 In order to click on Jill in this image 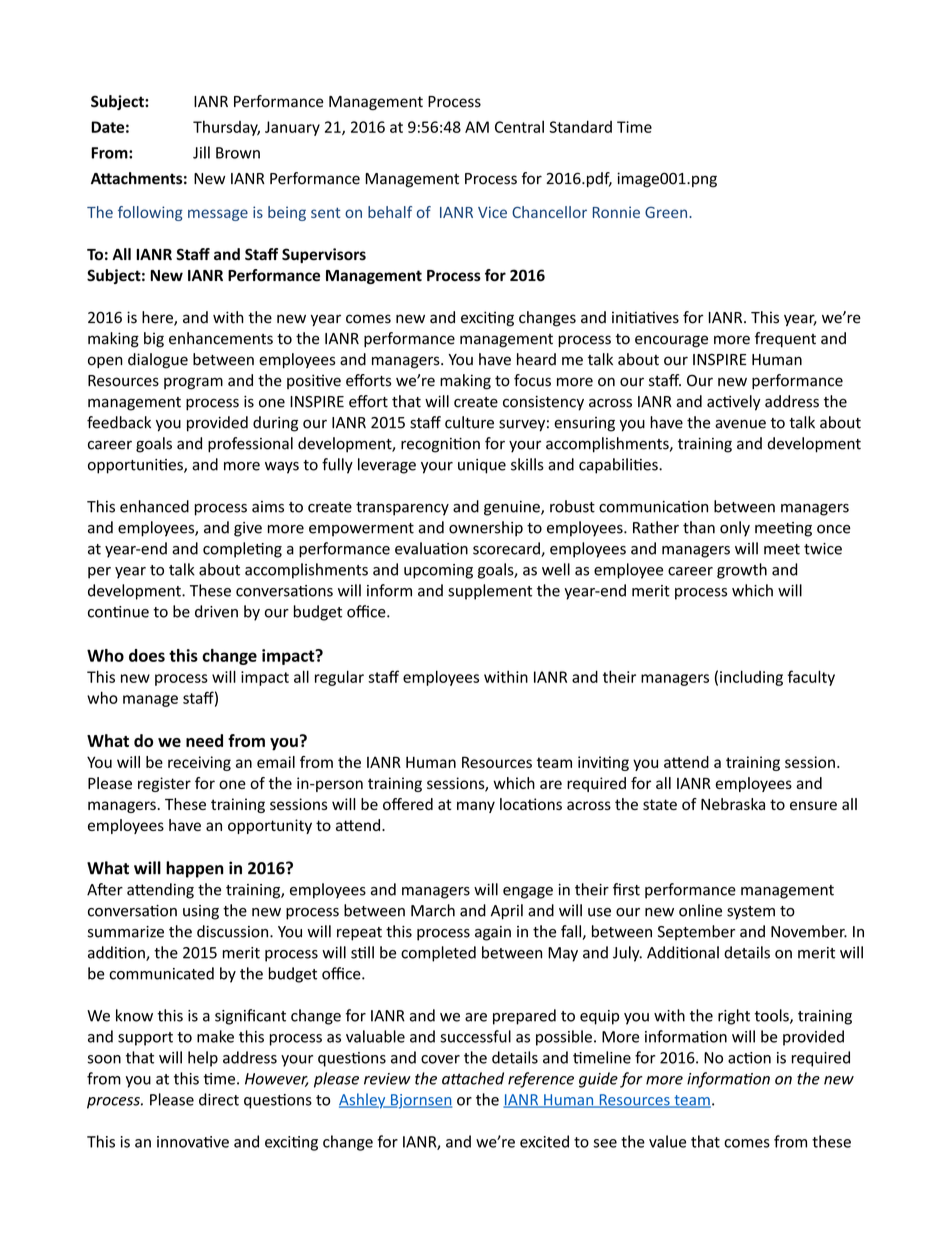, I will do `click(201, 152)`.
